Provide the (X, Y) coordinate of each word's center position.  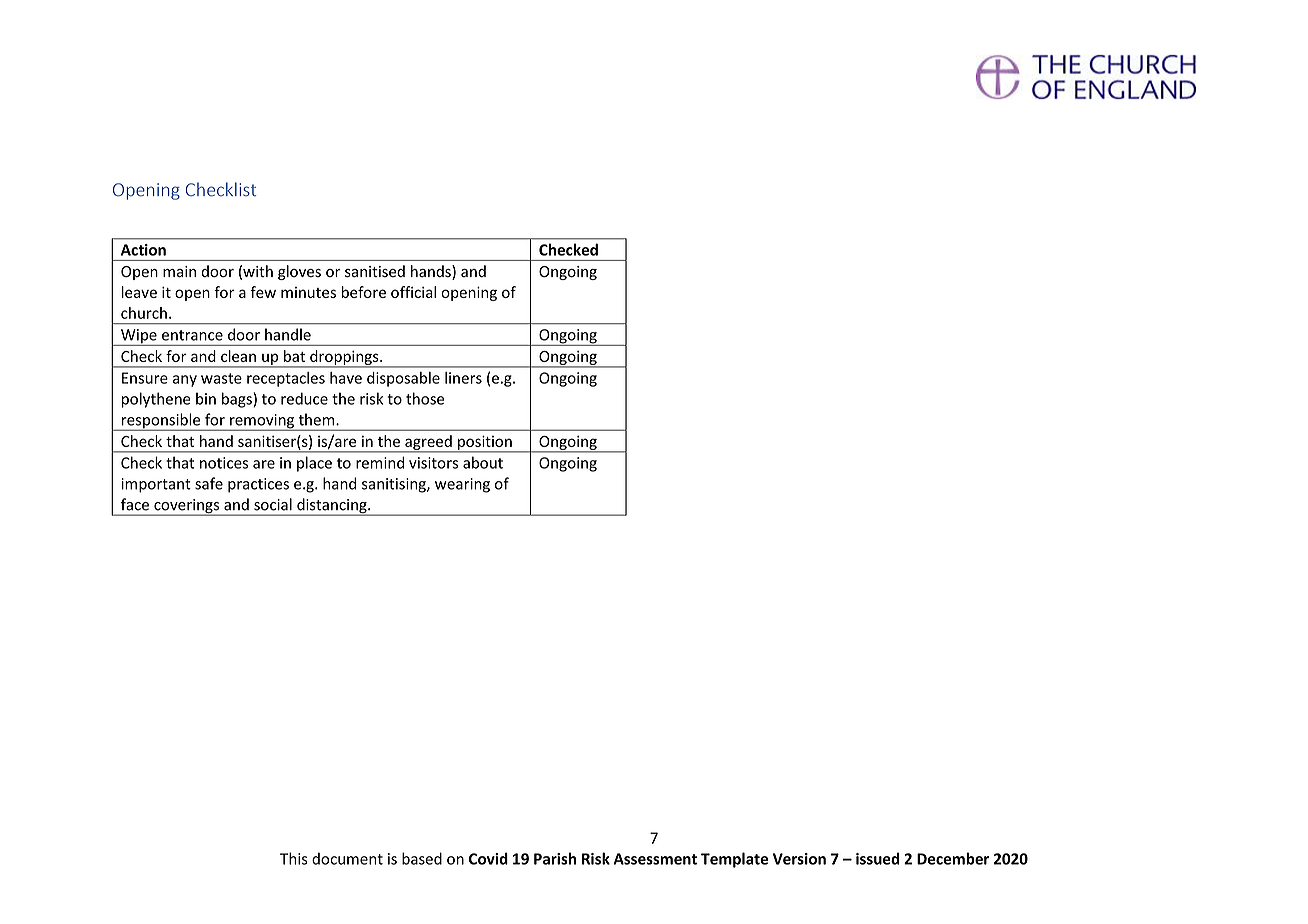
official (413, 292)
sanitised (375, 271)
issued (877, 858)
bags (238, 400)
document (347, 858)
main (179, 272)
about (483, 462)
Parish (555, 858)
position (485, 443)
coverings (187, 507)
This (294, 858)
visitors (433, 463)
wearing (462, 485)
